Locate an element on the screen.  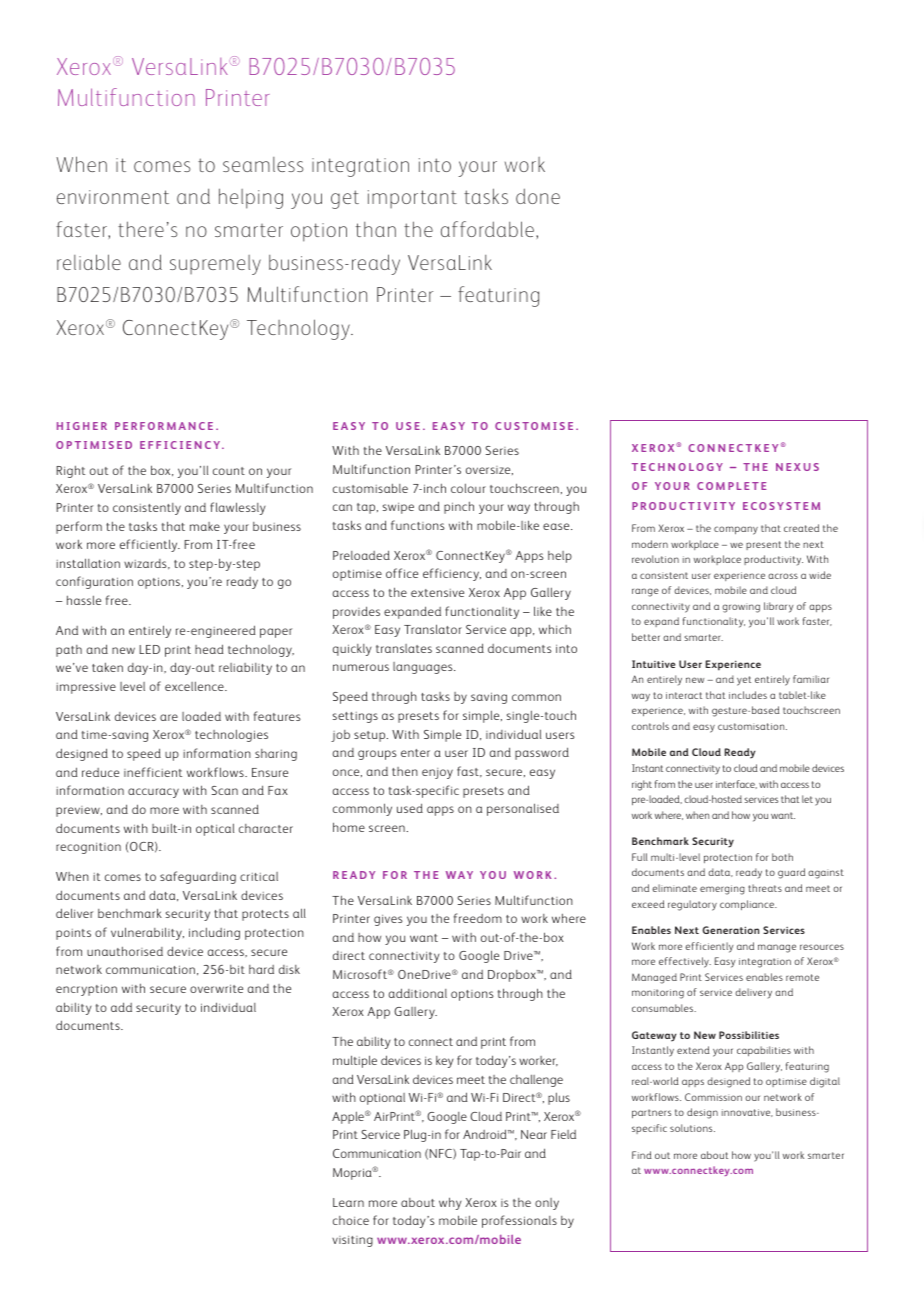
Learn is located at coordinates (348, 1202).
